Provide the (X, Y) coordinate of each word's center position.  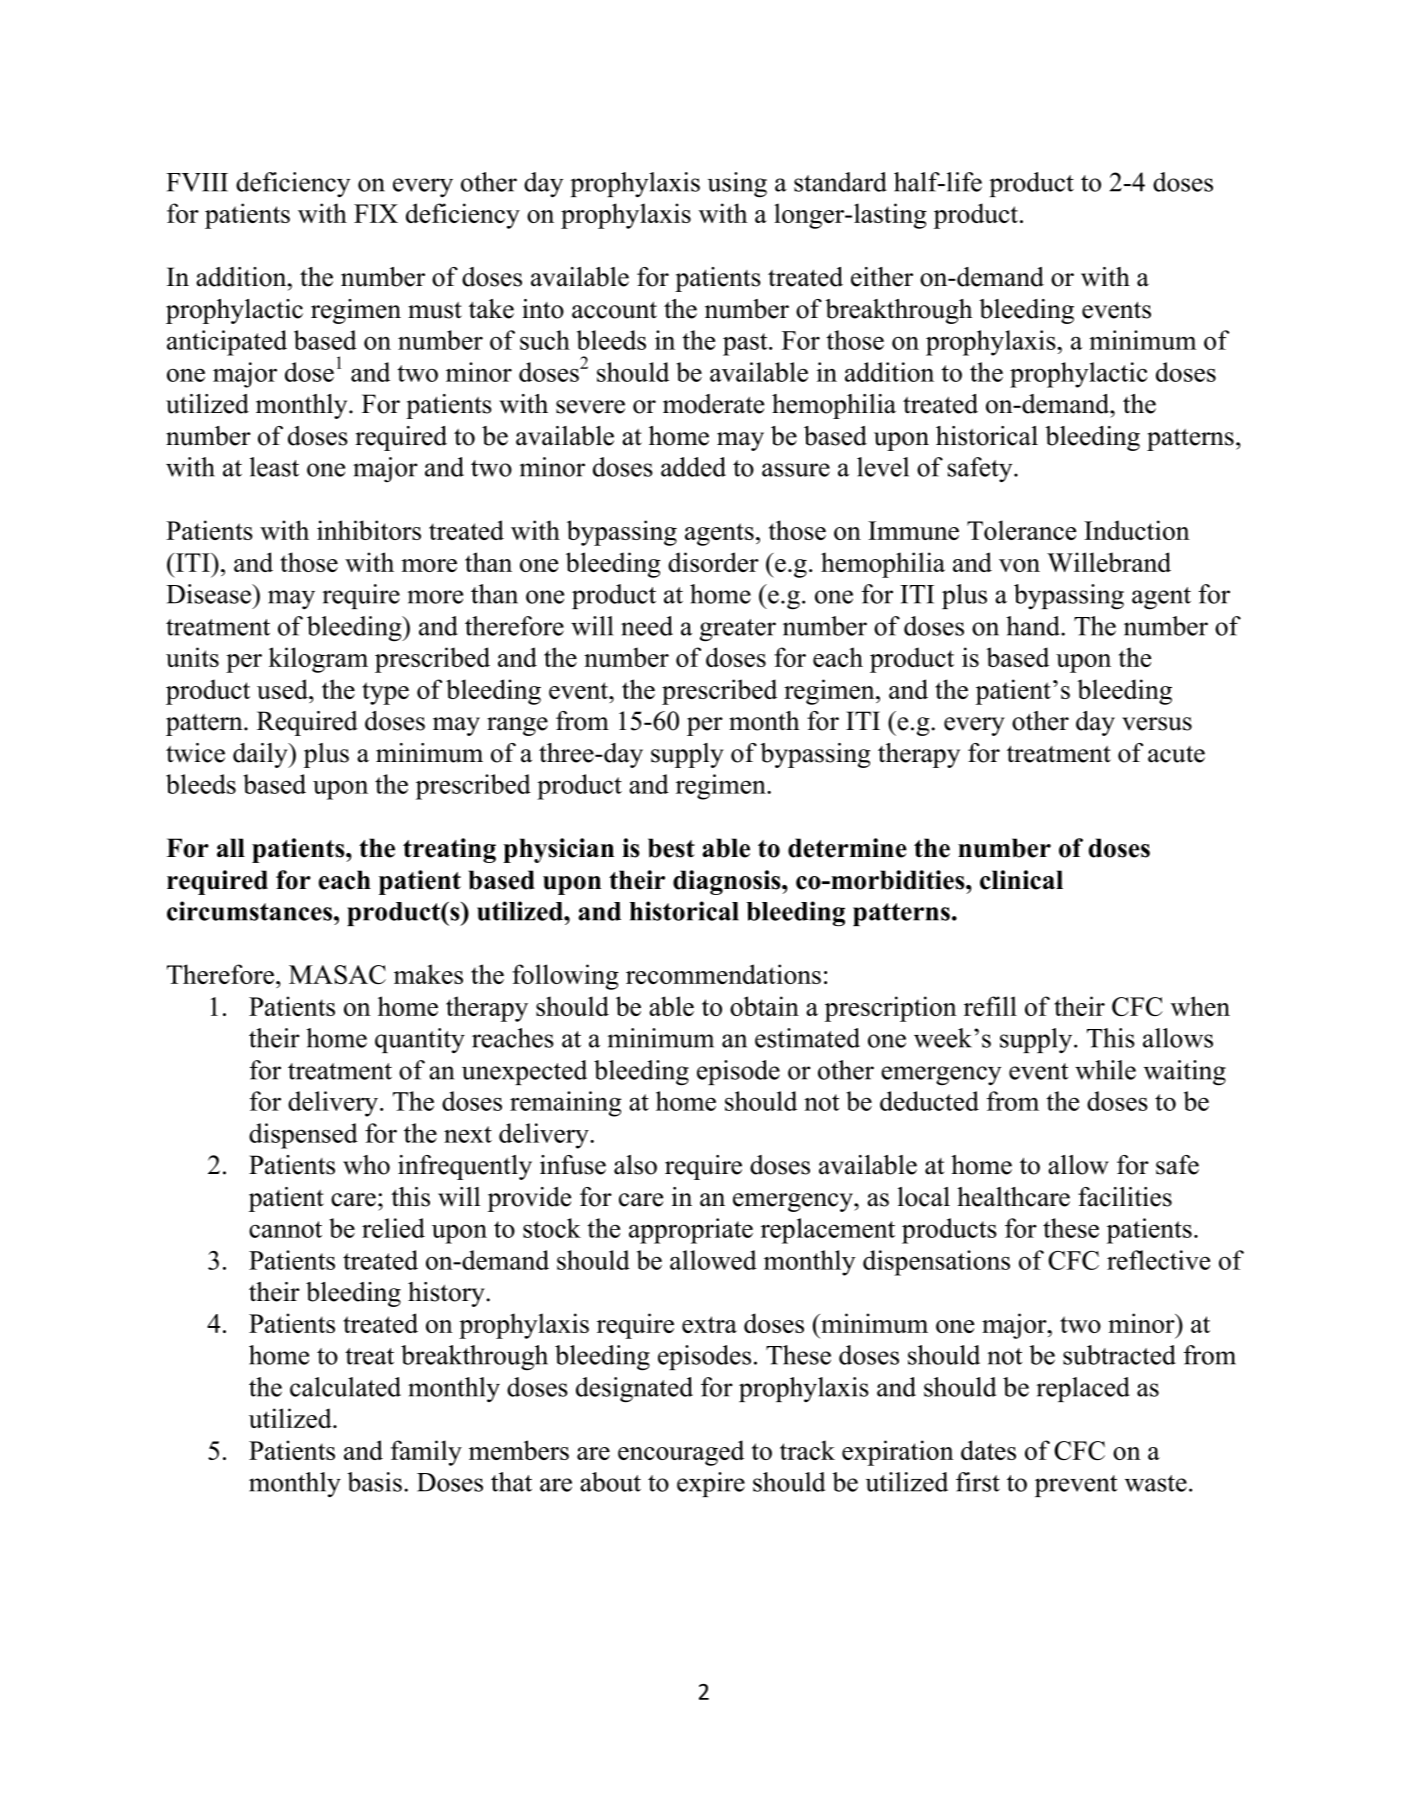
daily (261, 755)
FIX (376, 213)
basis (374, 1482)
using (737, 185)
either (882, 277)
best (671, 848)
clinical (1021, 880)
